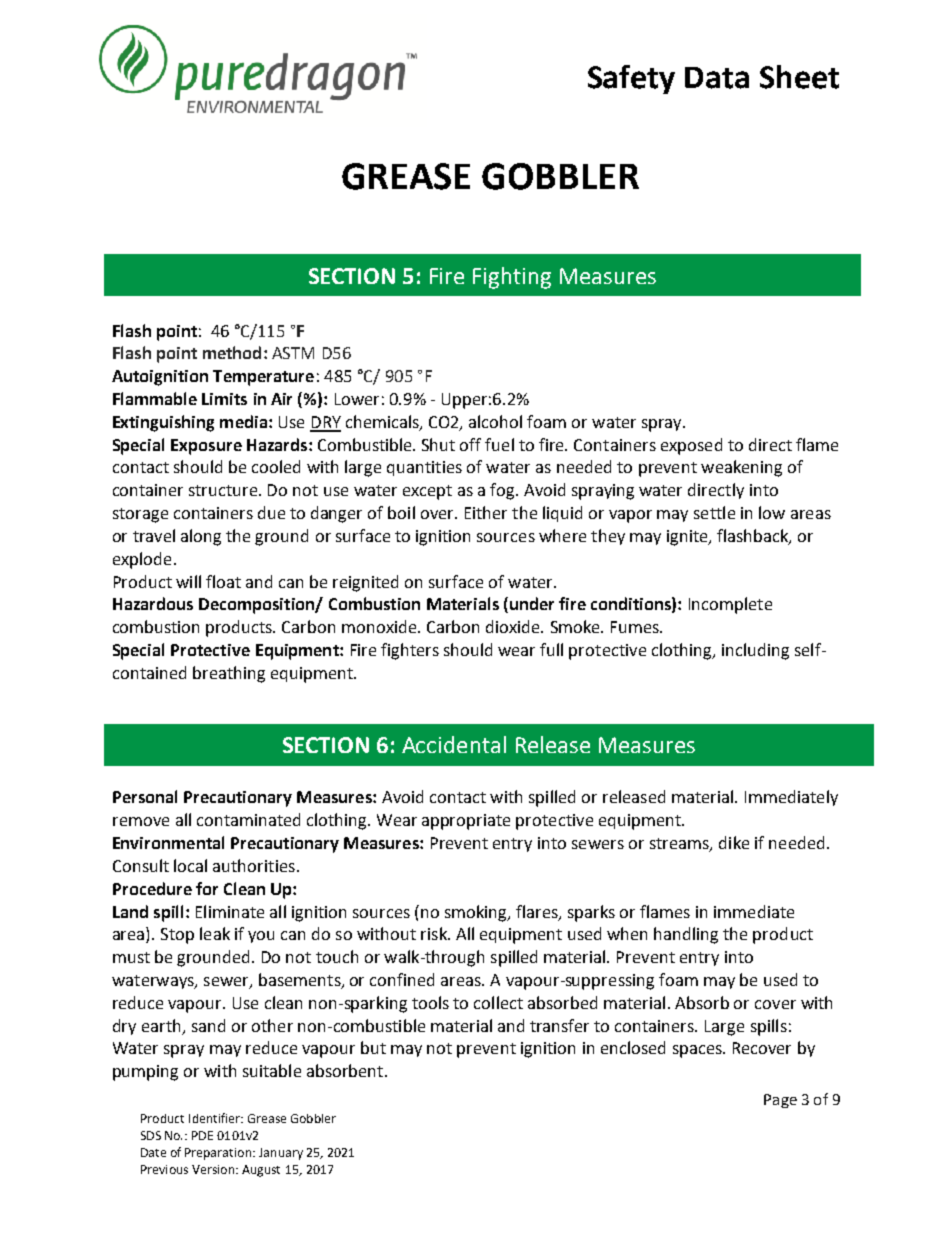 Image resolution: width=952 pixels, height=1233 pixels. I want to click on but, so click(373, 1047).
